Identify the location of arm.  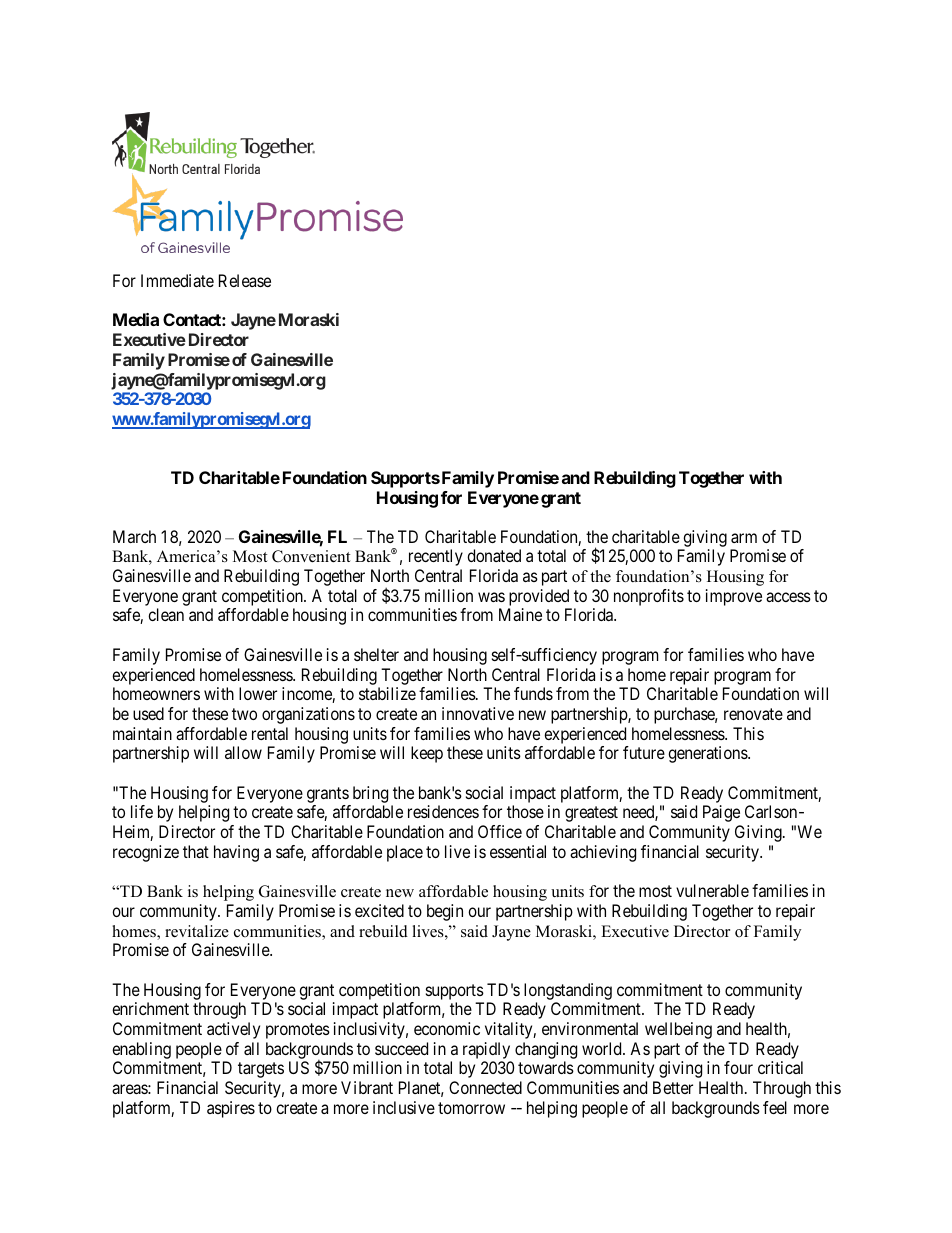
(744, 538).
